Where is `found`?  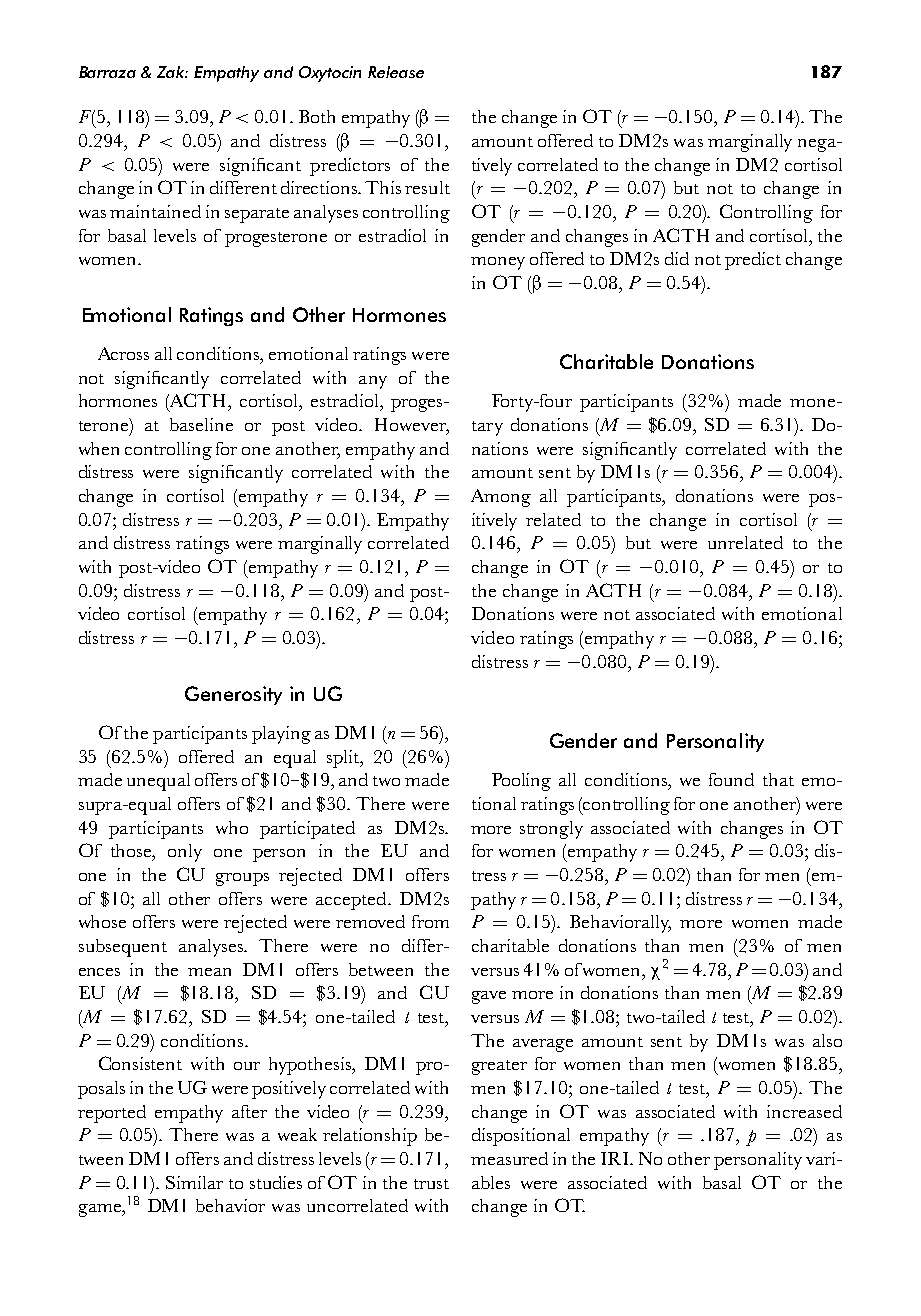 found is located at coordinates (731, 779).
